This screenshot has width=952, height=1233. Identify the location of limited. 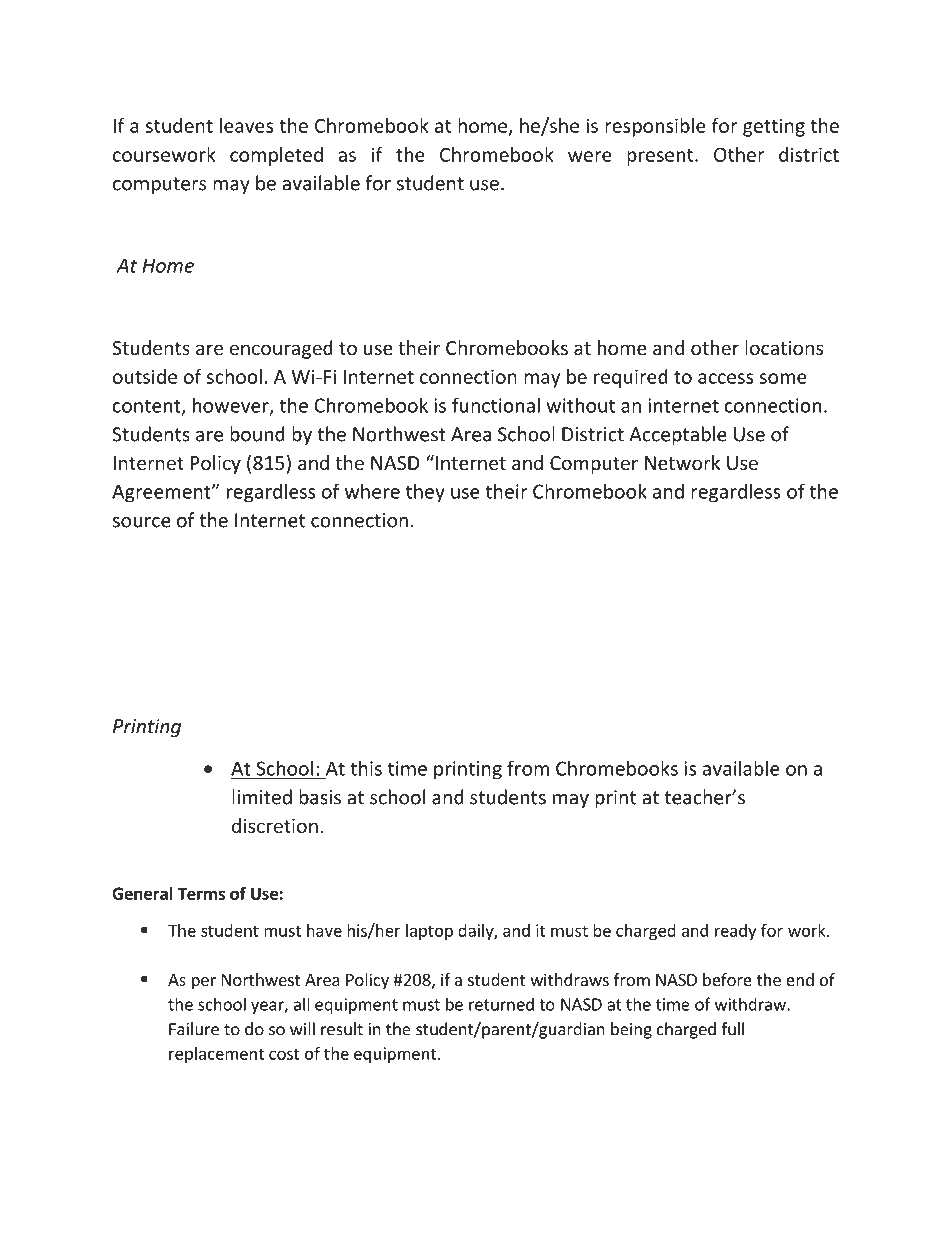
(262, 797).
